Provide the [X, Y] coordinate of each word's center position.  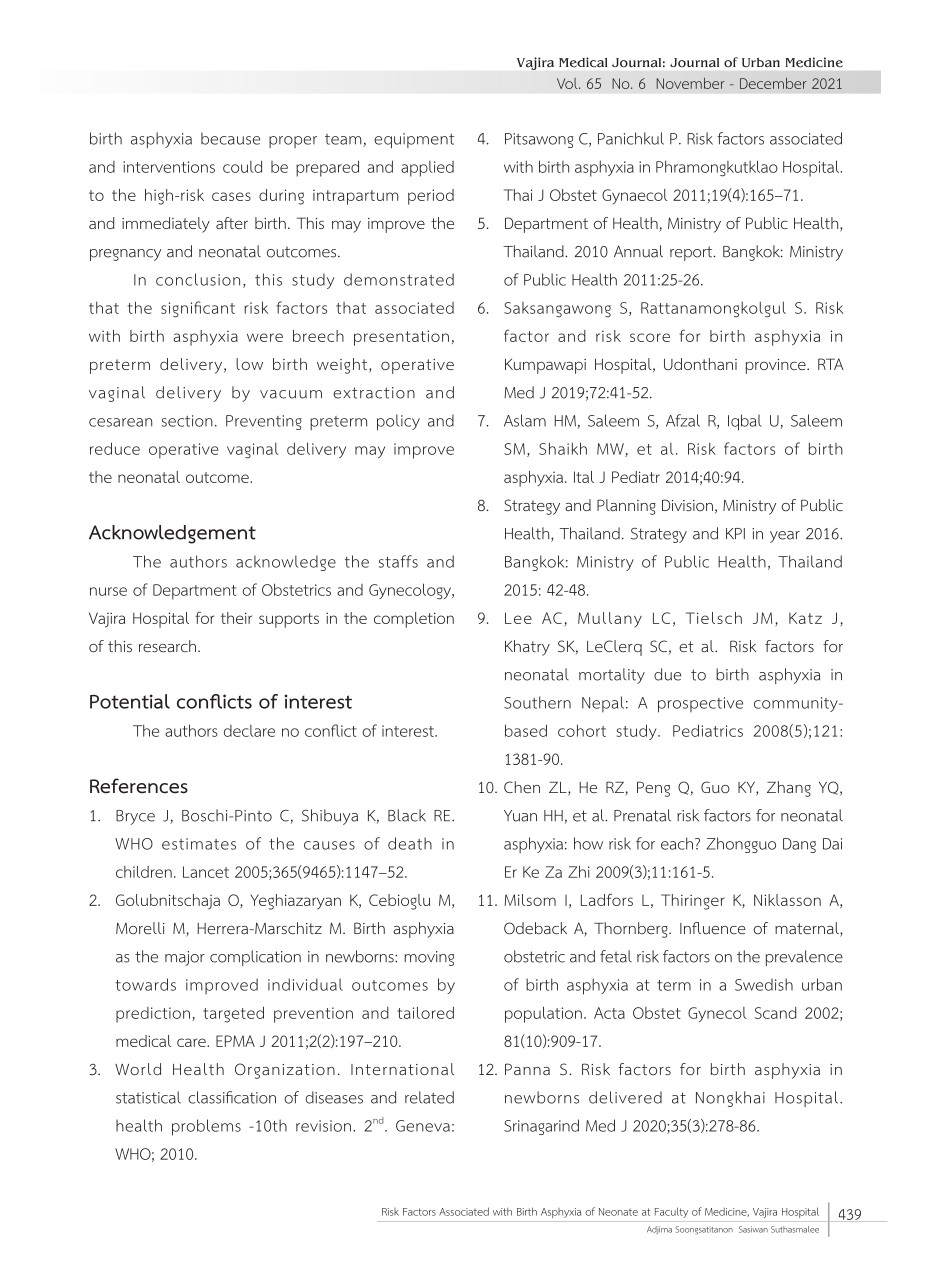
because [230, 138]
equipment [414, 140]
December [773, 83]
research [167, 646]
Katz [805, 618]
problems [206, 1127]
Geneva [423, 1126]
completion [414, 620]
